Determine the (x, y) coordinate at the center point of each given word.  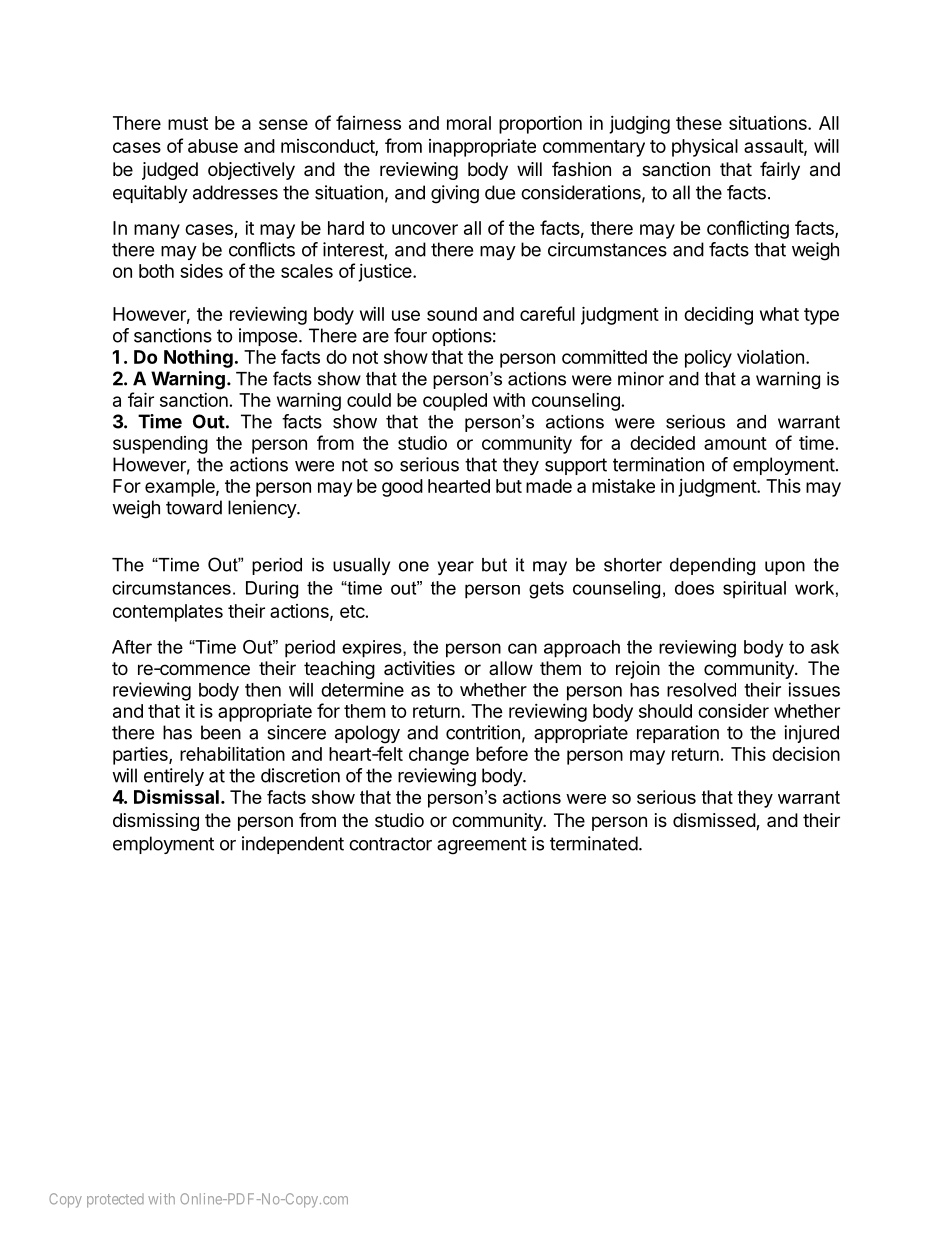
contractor (390, 844)
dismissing (156, 822)
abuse (213, 146)
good (402, 488)
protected (115, 1201)
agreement (482, 846)
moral (469, 123)
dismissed (715, 821)
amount (735, 443)
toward (194, 507)
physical (705, 148)
